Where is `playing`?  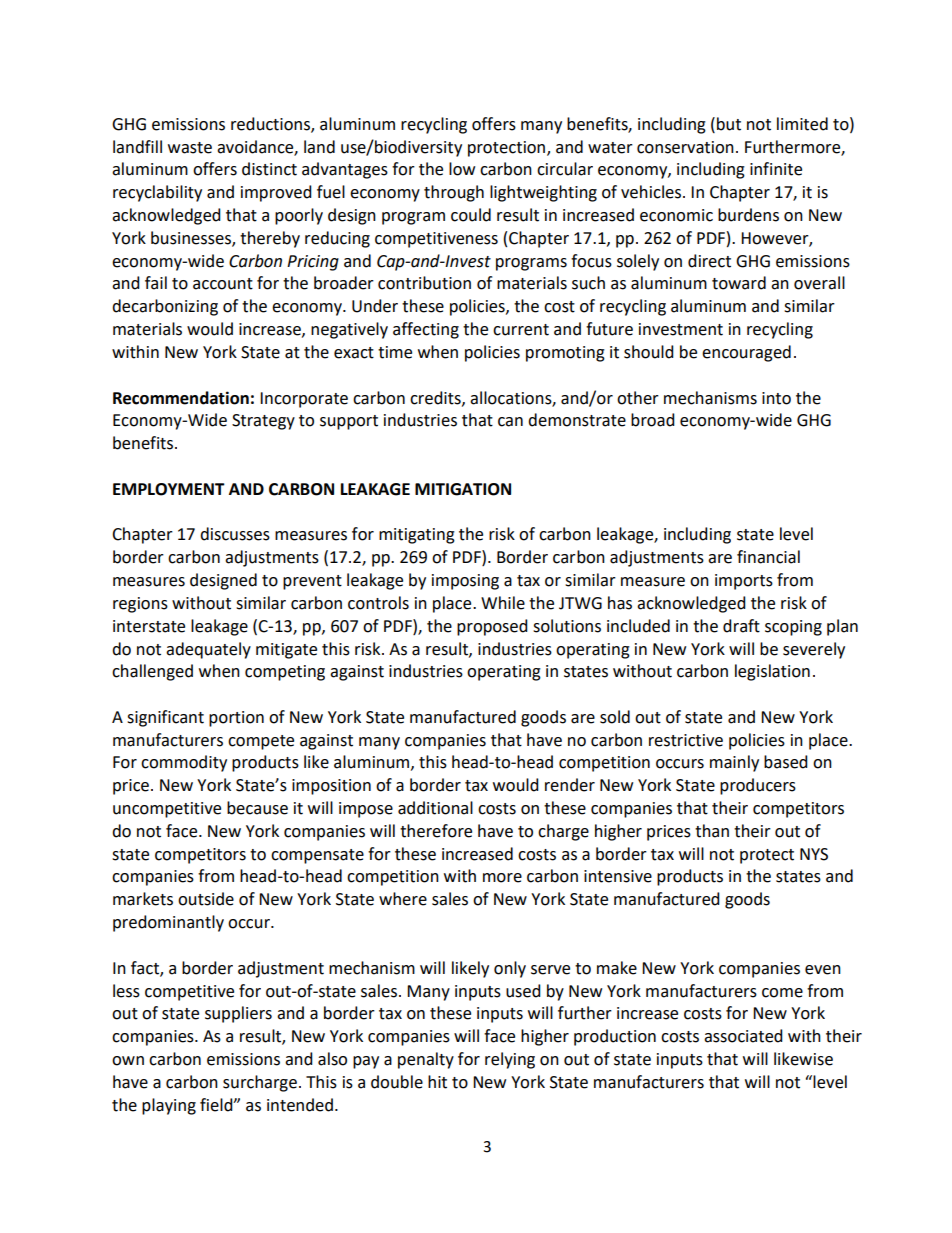
playing is located at coordinates (169, 1106).
